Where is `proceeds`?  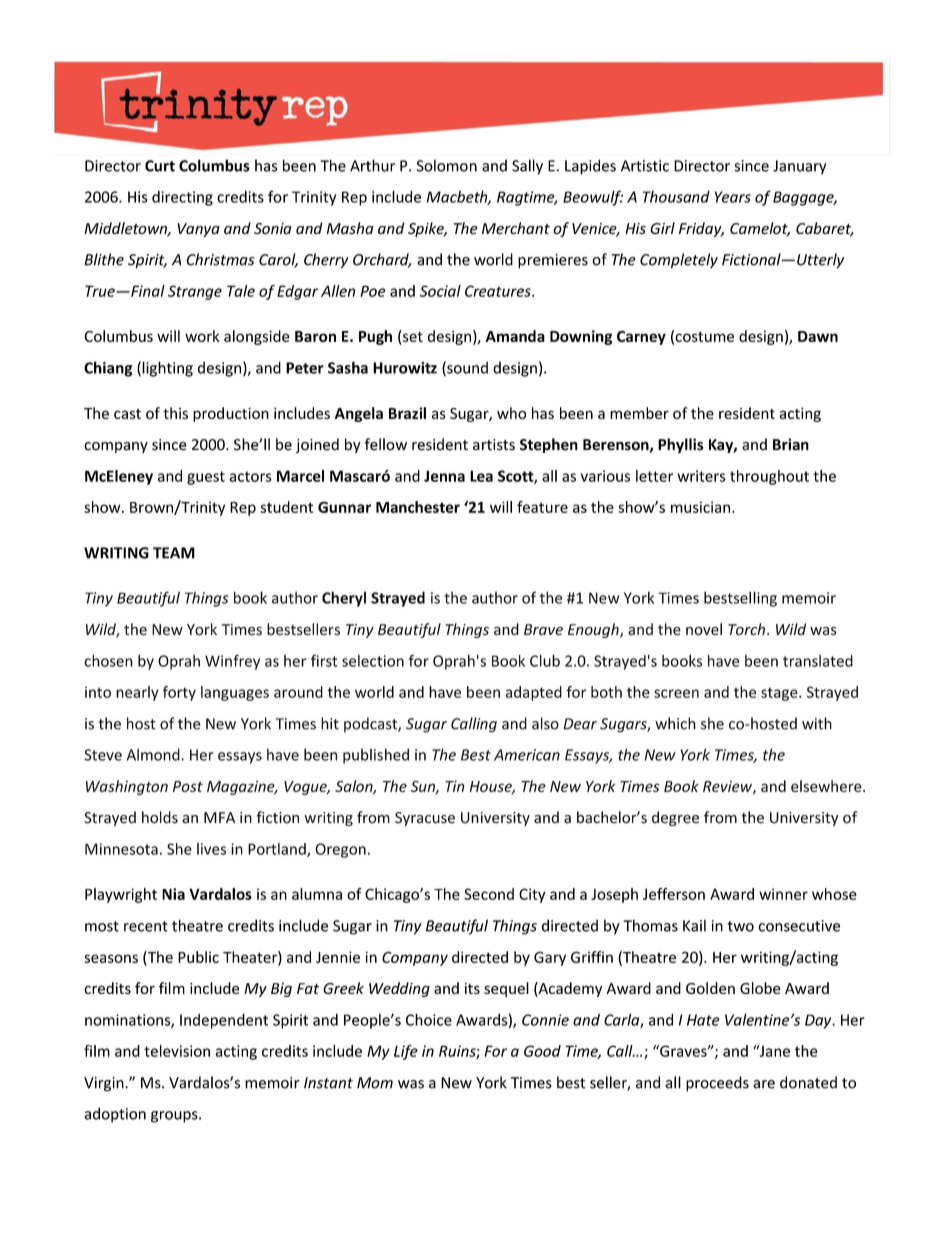 proceeds is located at coordinates (717, 1084).
